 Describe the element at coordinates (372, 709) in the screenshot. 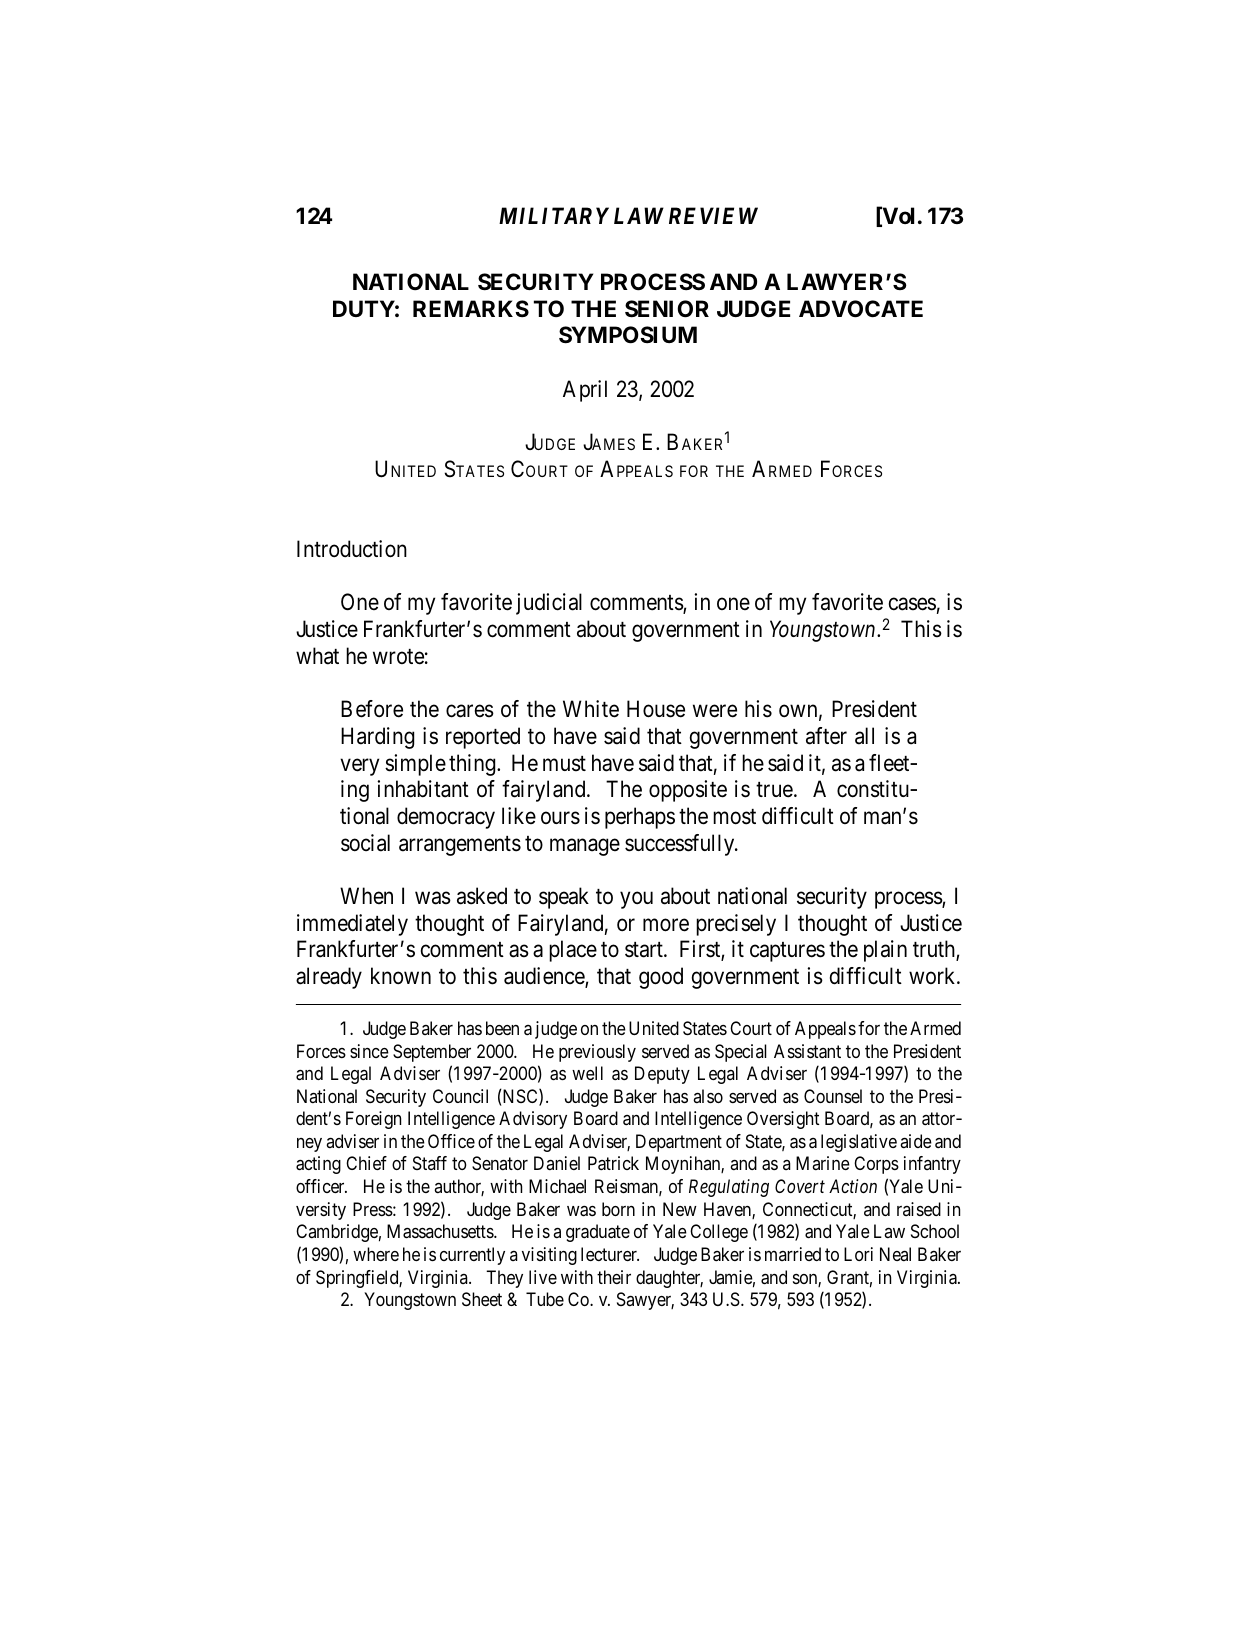

I see `Before` at that location.
